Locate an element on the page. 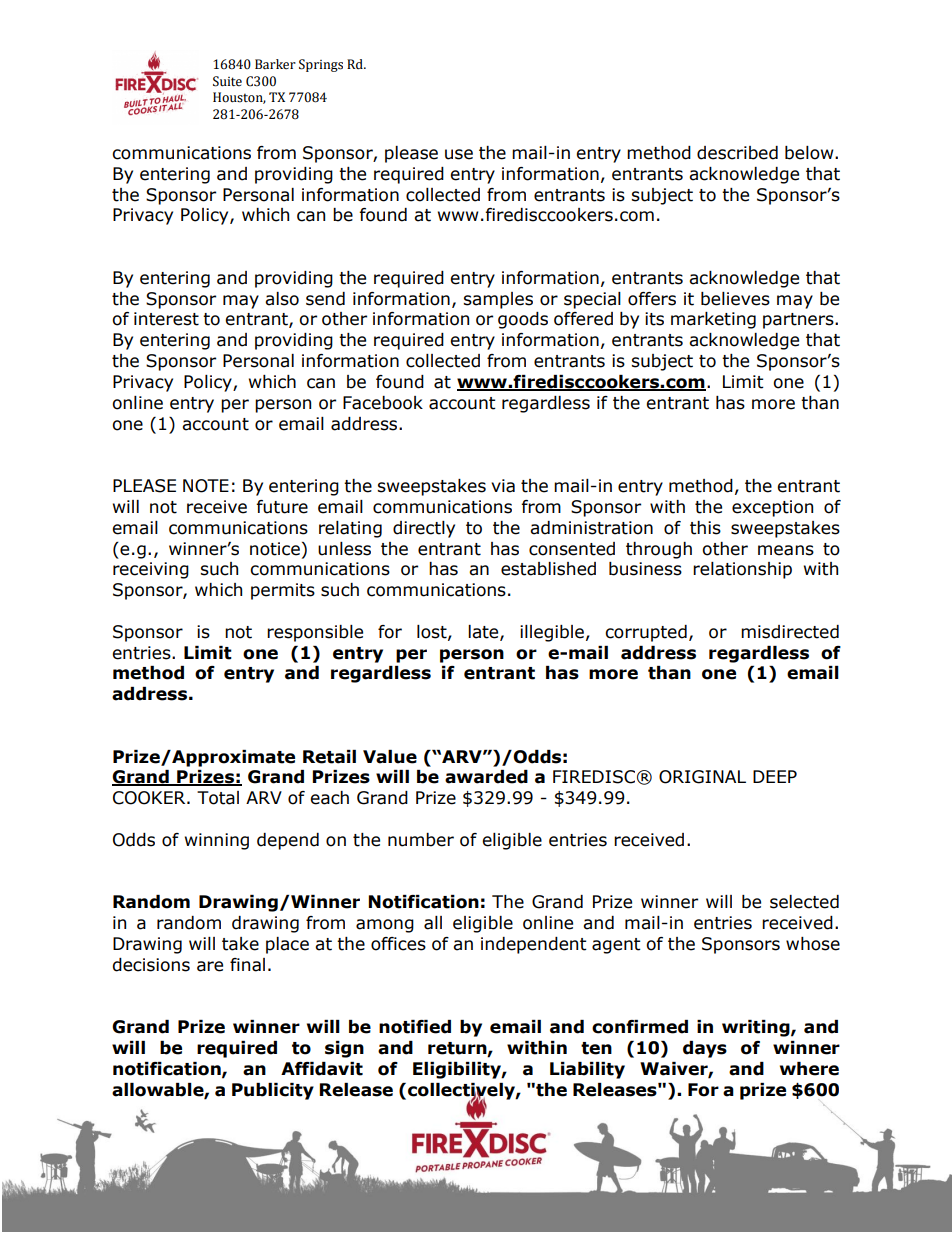 This document has height=1233, width=952. described is located at coordinates (737, 153).
